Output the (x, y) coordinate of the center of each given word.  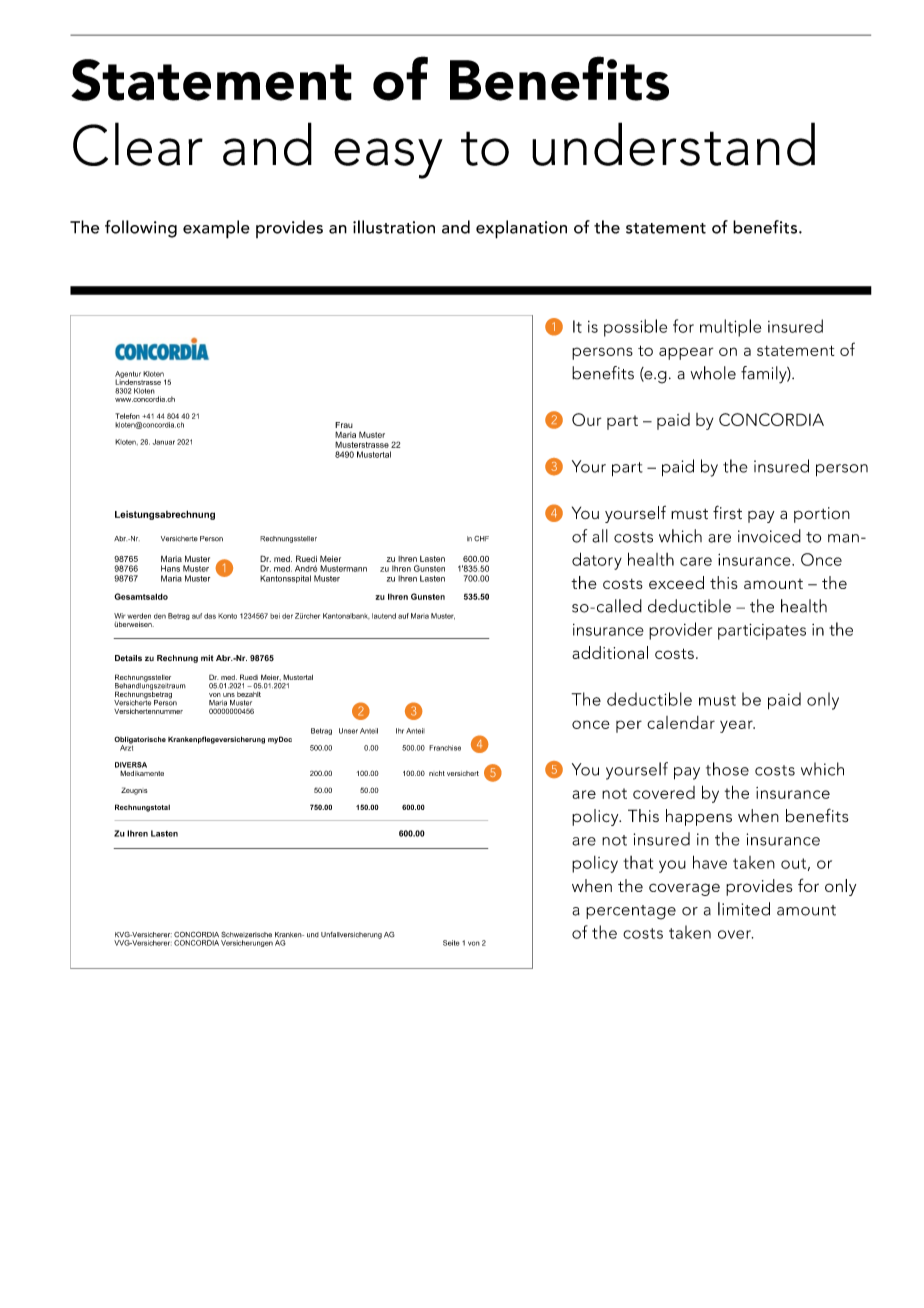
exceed (676, 582)
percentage (631, 912)
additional (610, 652)
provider (680, 631)
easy (388, 158)
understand (673, 144)
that (638, 862)
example (216, 229)
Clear (138, 144)
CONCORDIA (771, 419)
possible (635, 328)
